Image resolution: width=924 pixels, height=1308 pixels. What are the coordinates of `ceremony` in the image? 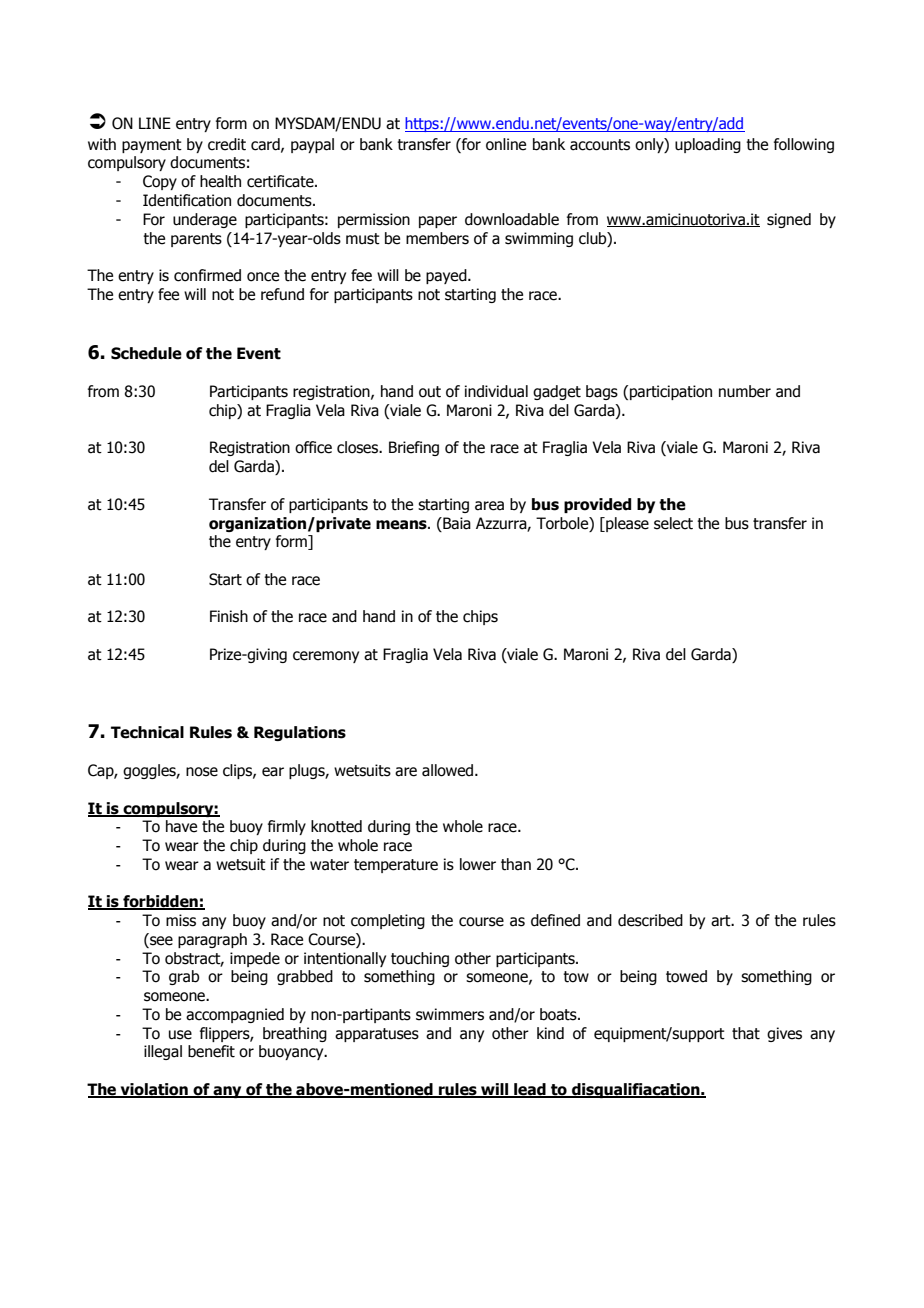 It's located at (326, 657).
